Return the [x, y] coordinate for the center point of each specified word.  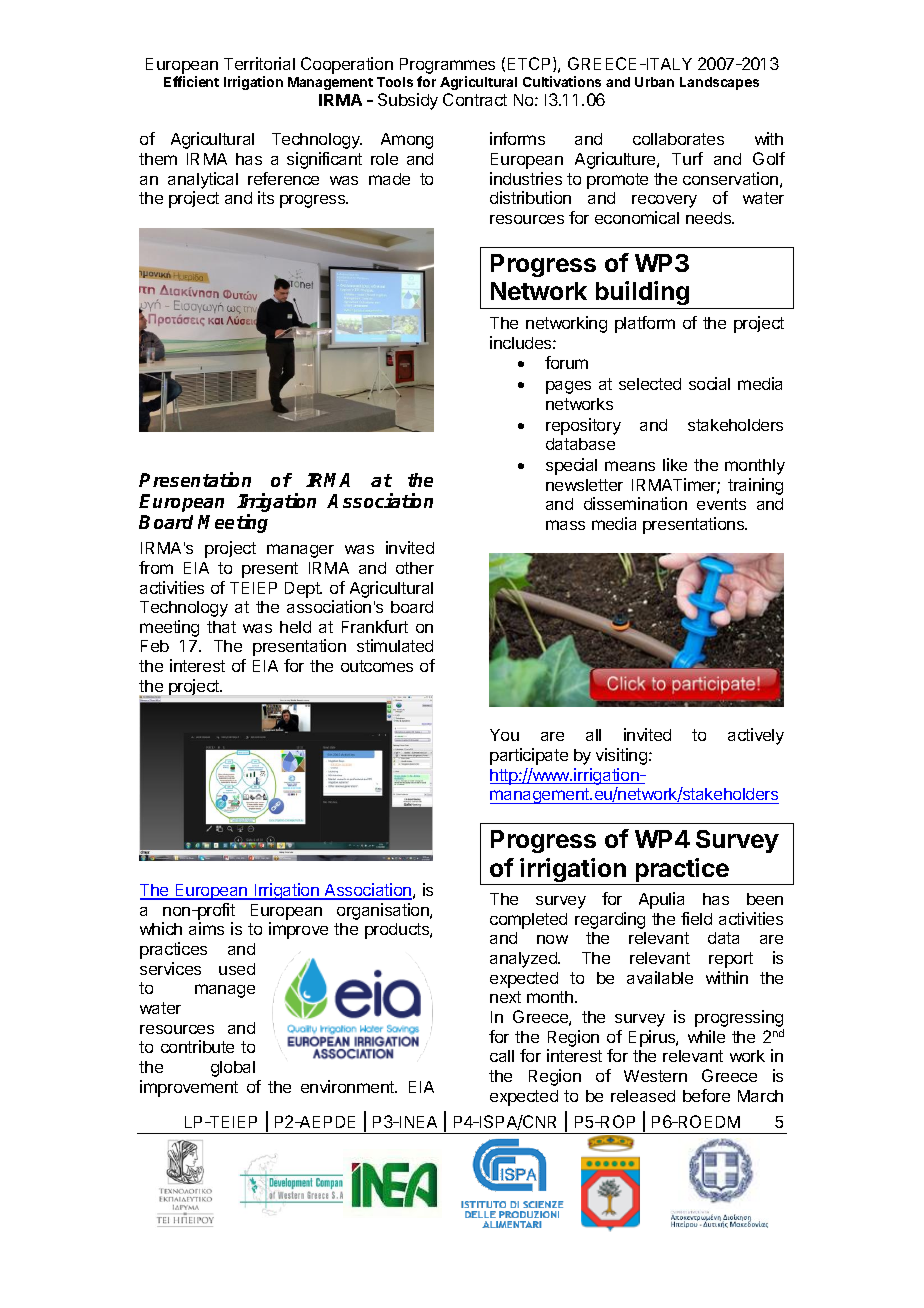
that [221, 627]
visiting [621, 756]
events [721, 504]
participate [529, 756]
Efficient [191, 81]
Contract [475, 99]
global [233, 1069]
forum [566, 362]
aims [206, 928]
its [266, 197]
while [706, 1036]
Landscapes [719, 83]
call [502, 1056]
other [415, 568]
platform [645, 324]
